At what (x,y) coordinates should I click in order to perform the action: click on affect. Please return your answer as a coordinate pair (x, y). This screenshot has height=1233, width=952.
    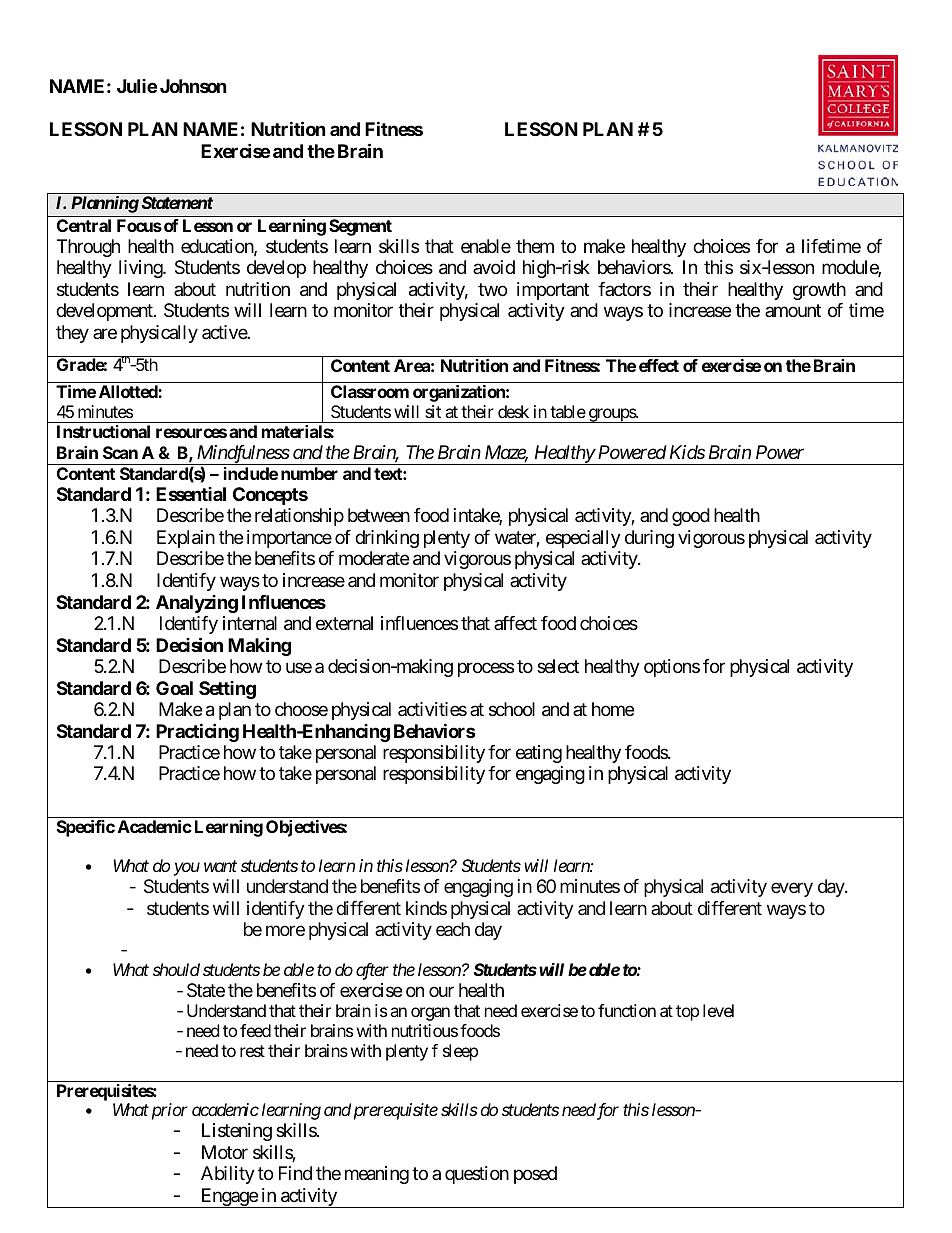
    Looking at the image, I should click on (515, 623).
